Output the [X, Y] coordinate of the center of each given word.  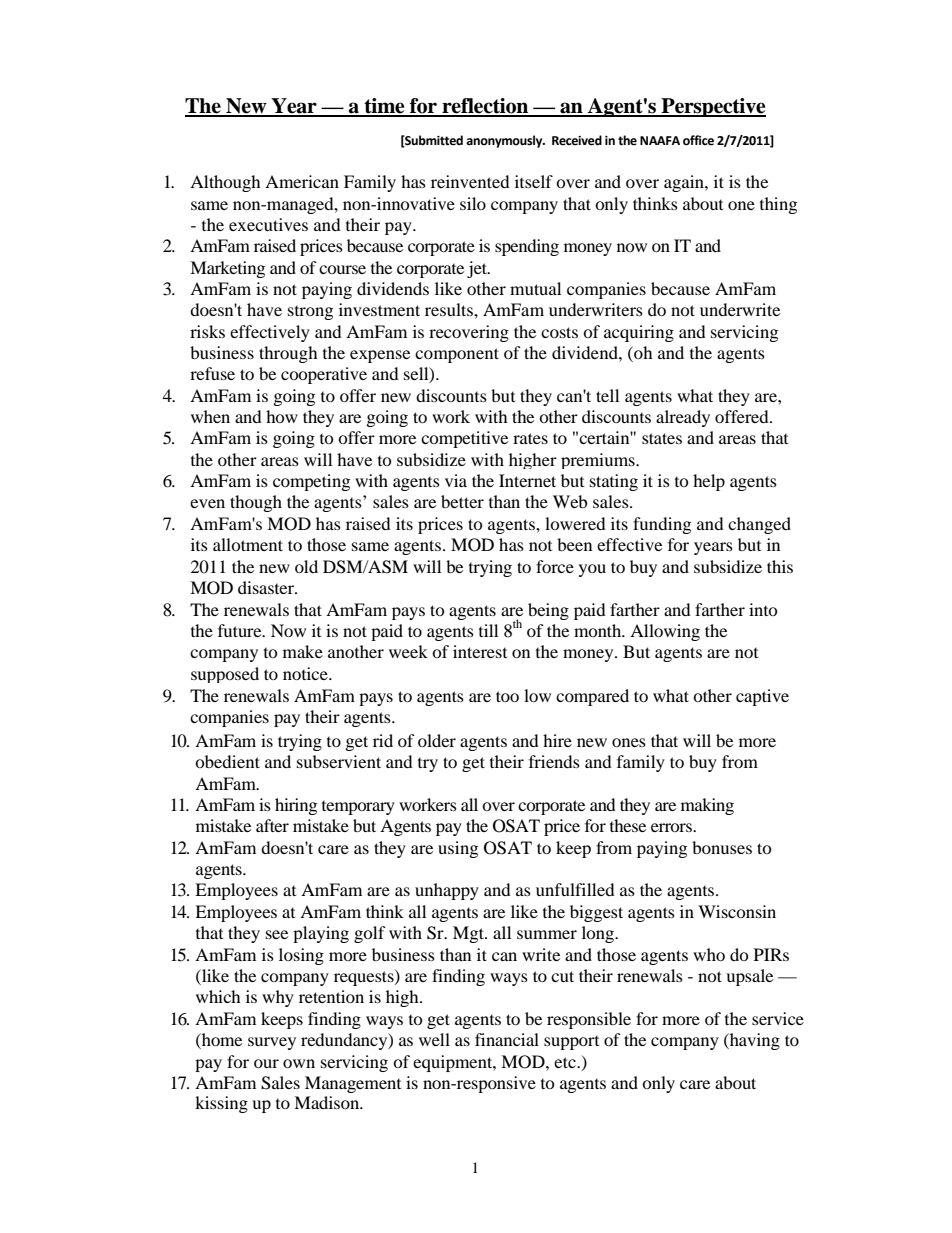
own [299, 1063]
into [763, 609]
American [302, 181]
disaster [267, 587]
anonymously [505, 141]
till [488, 630]
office [698, 140]
